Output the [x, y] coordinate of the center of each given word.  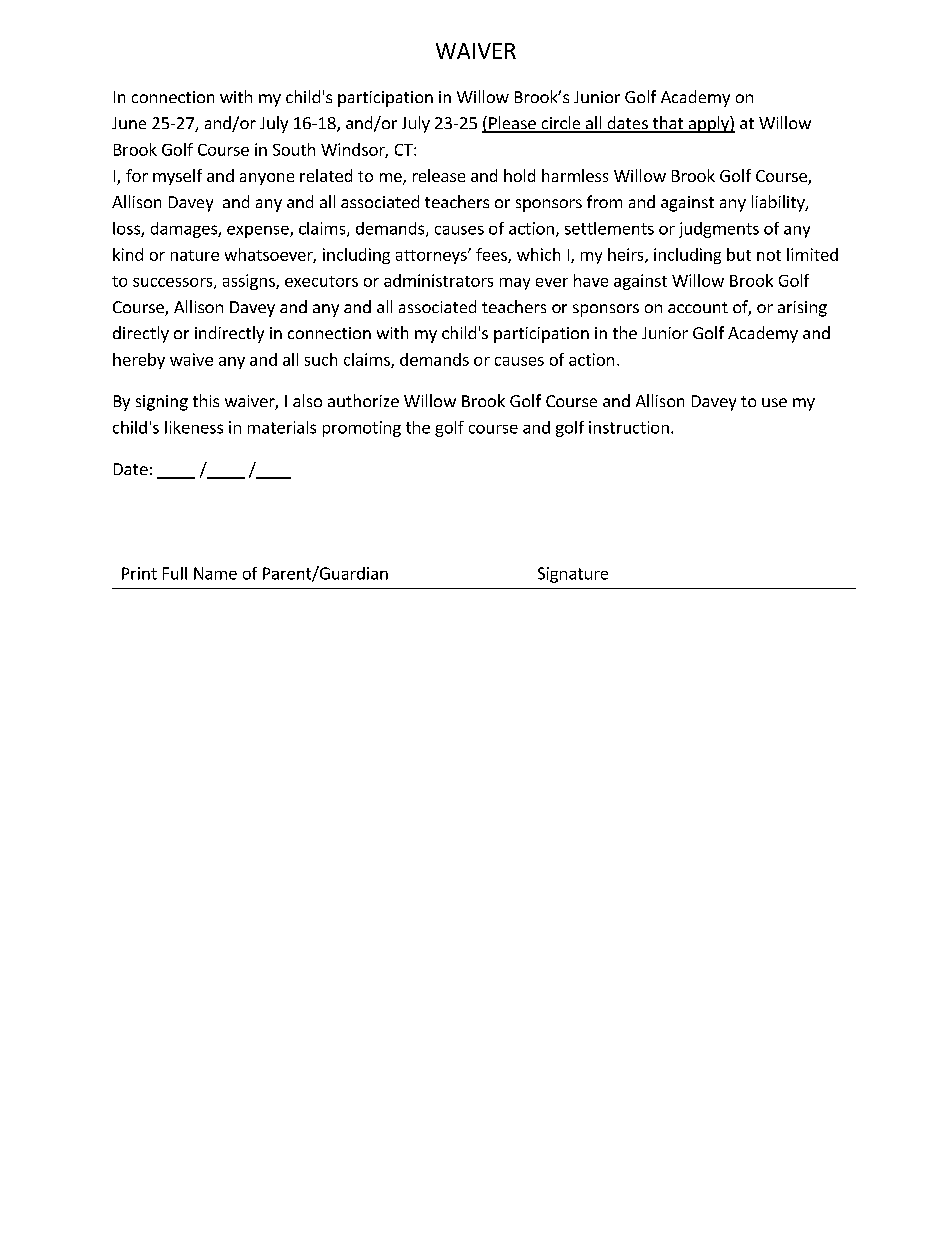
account [698, 307]
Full [175, 573]
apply [708, 124]
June [129, 123]
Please [512, 124]
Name [215, 573]
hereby [139, 361]
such [321, 359]
